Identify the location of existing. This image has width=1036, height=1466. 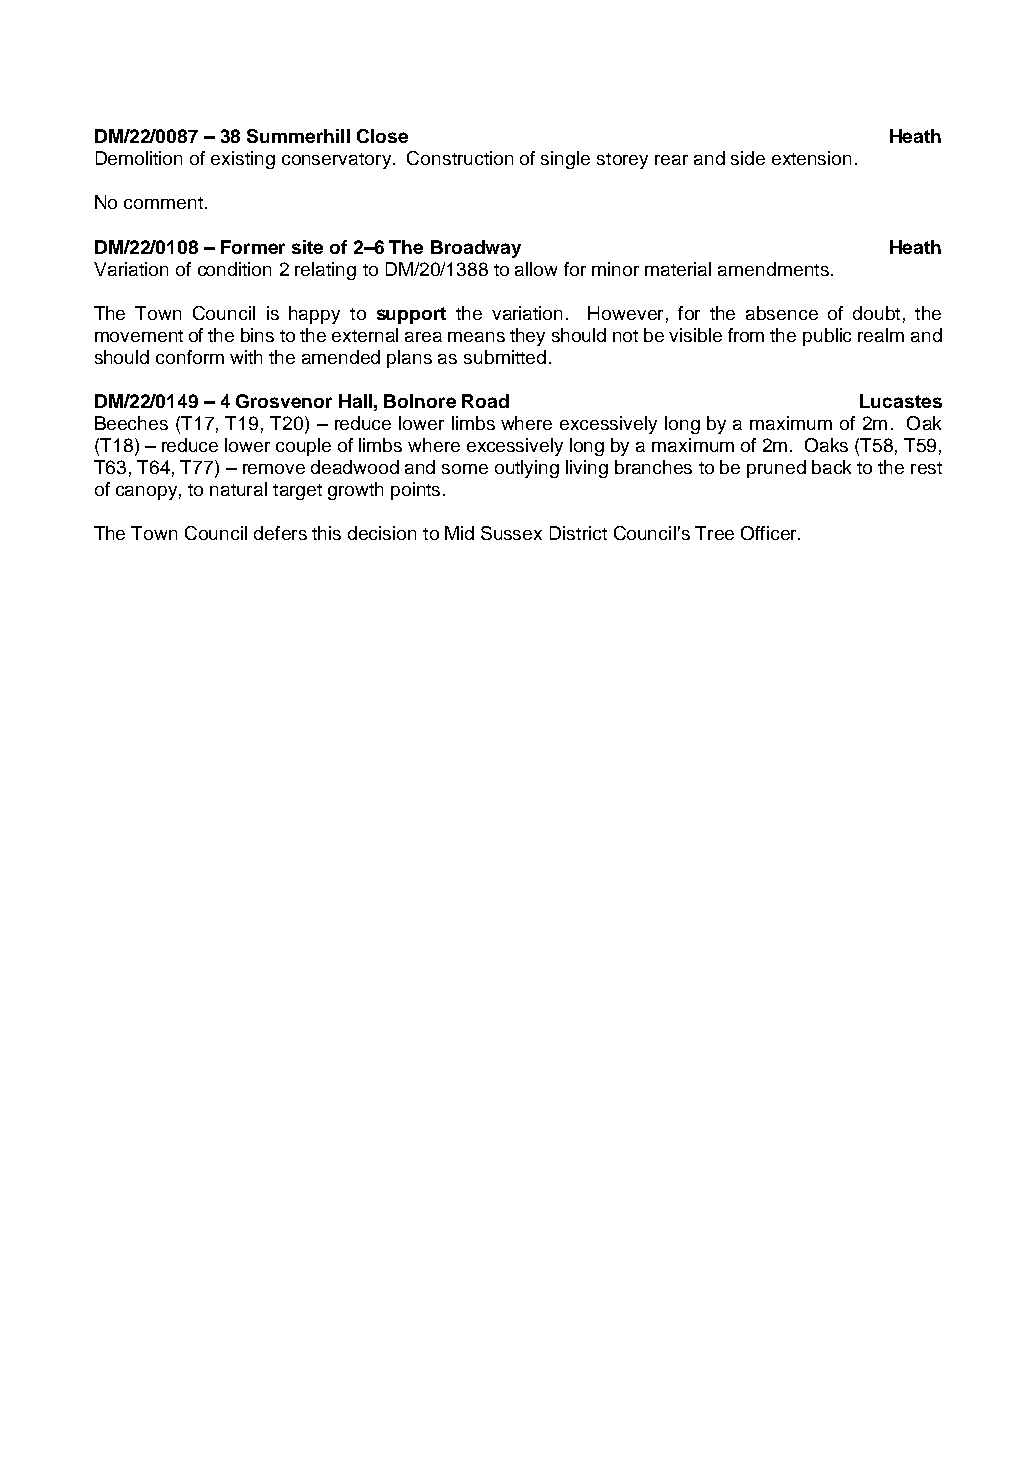
(243, 160).
